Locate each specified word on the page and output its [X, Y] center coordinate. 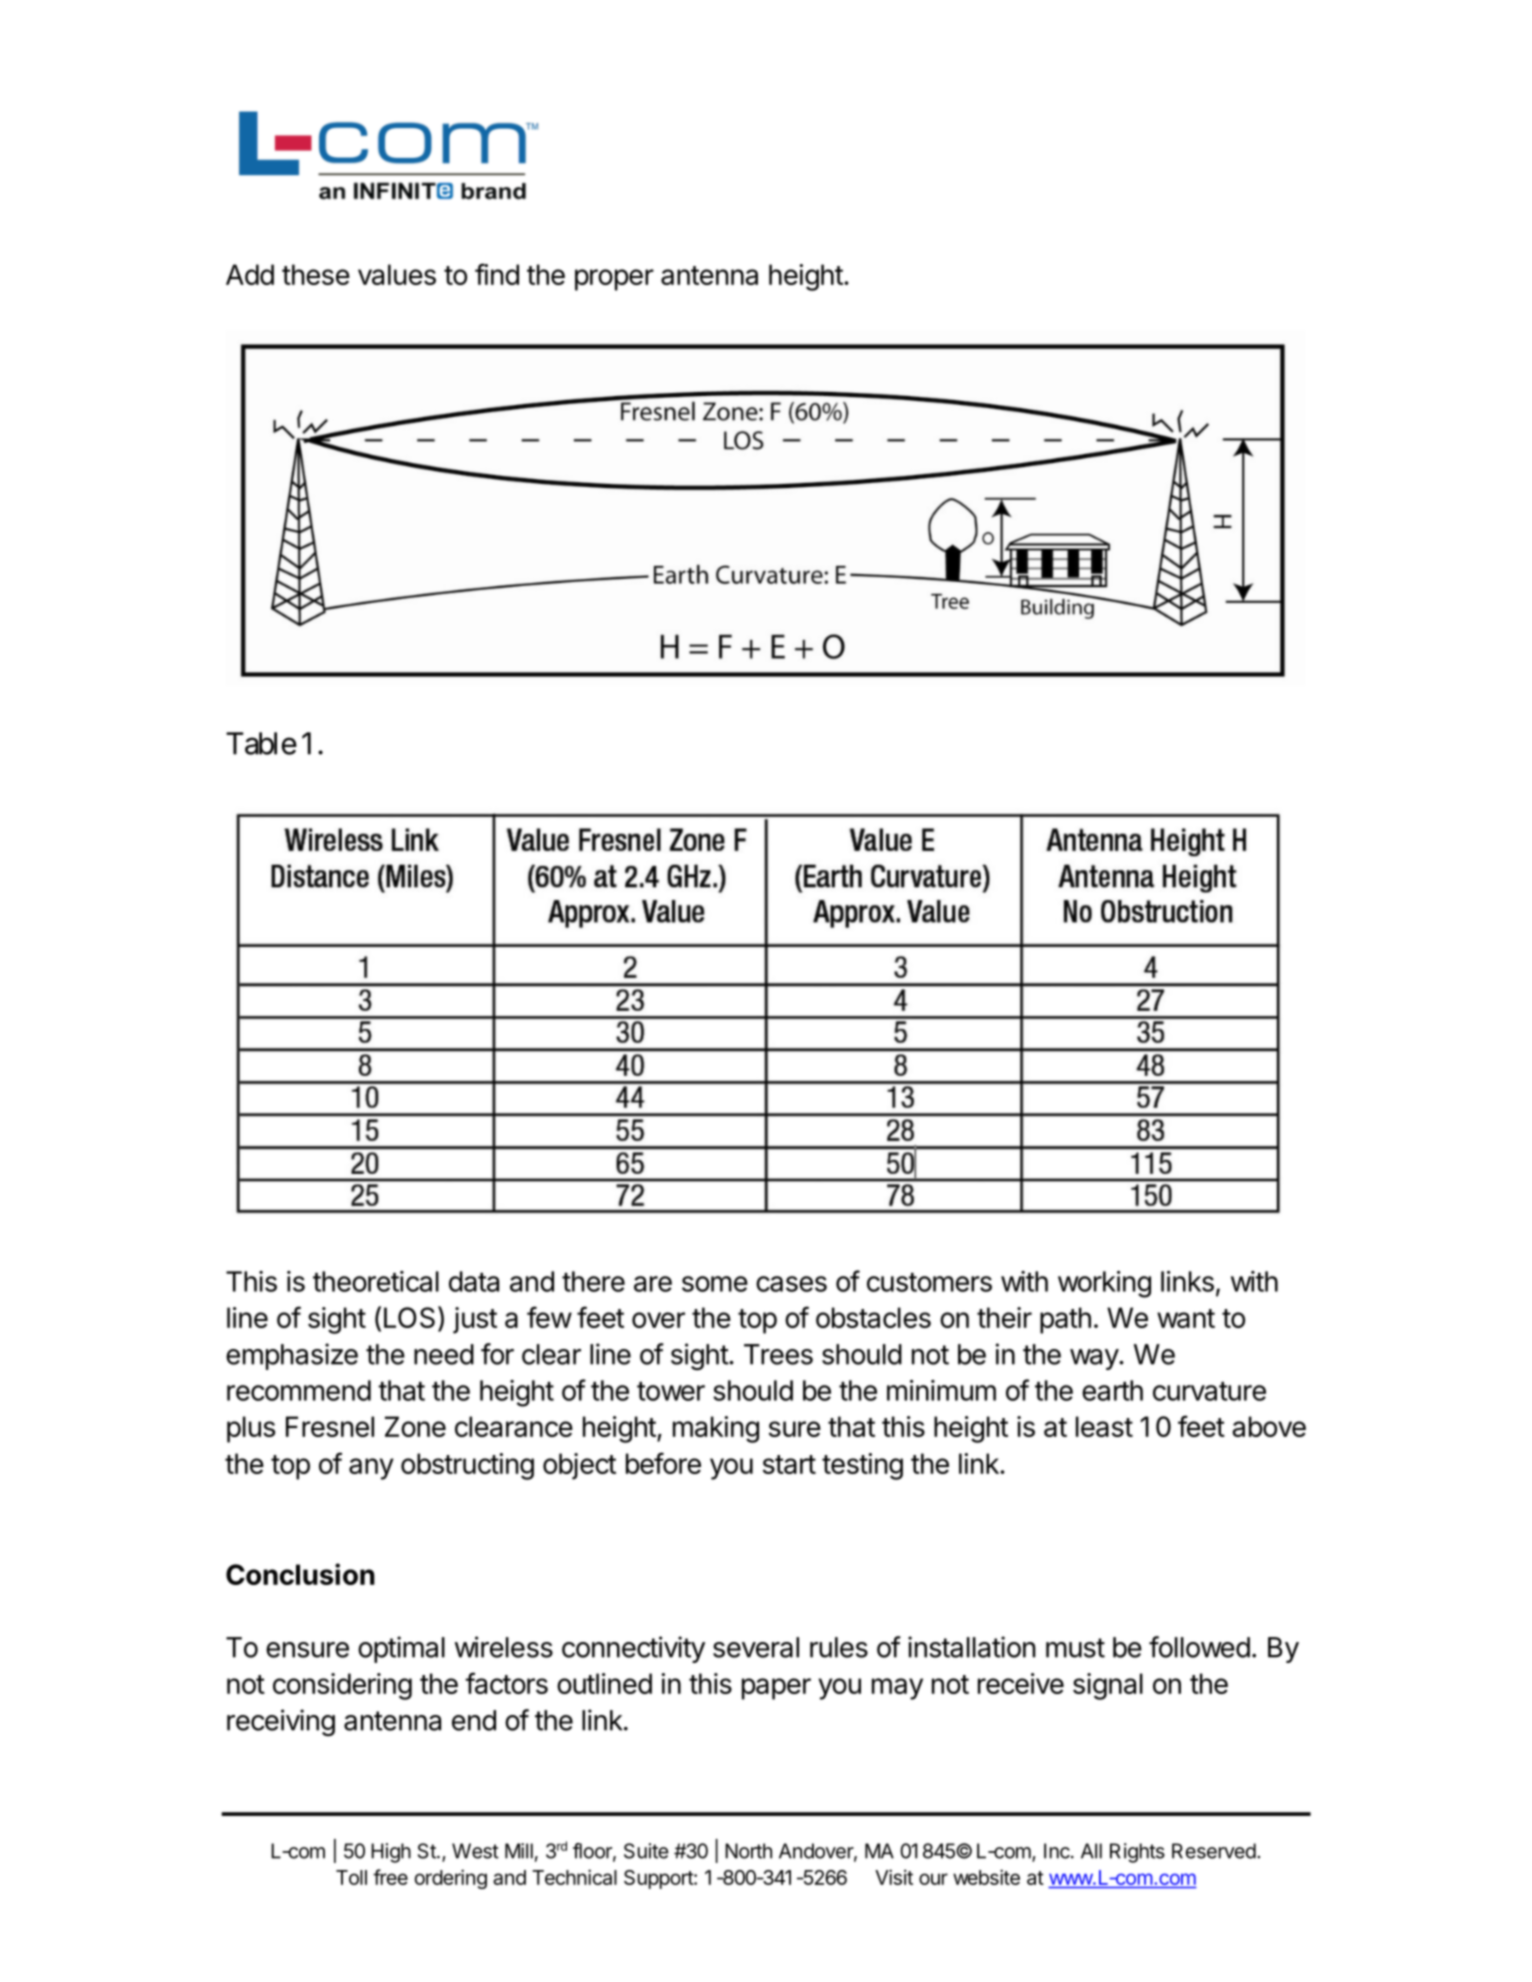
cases [791, 1284]
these [316, 274]
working [1104, 1284]
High [391, 1853]
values [397, 274]
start [789, 1464]
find [497, 274]
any [371, 1469]
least [1104, 1426]
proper [614, 280]
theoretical [376, 1281]
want [1186, 1318]
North [748, 1851]
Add [250, 274]
